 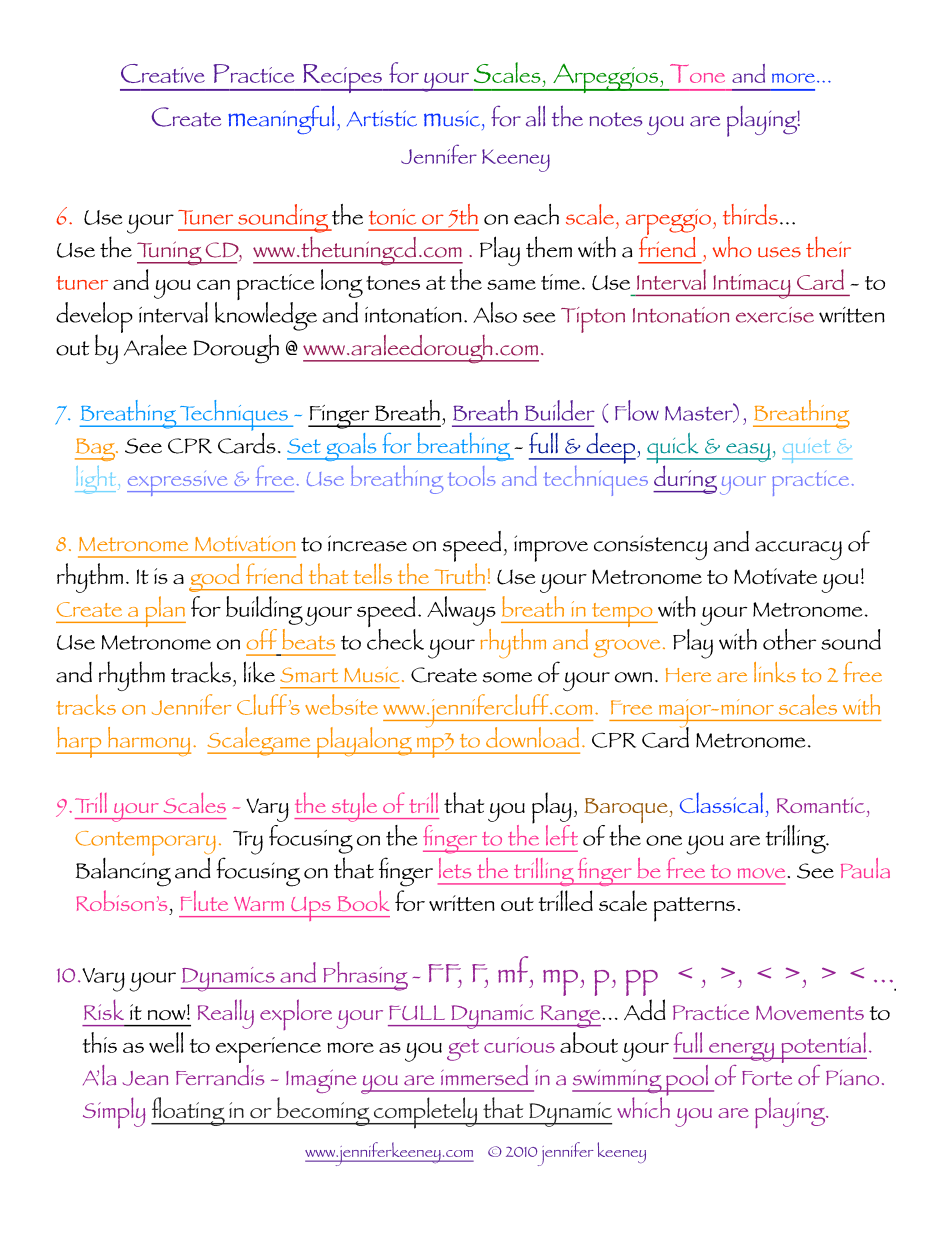 I want to click on harmony, so click(x=148, y=741).
